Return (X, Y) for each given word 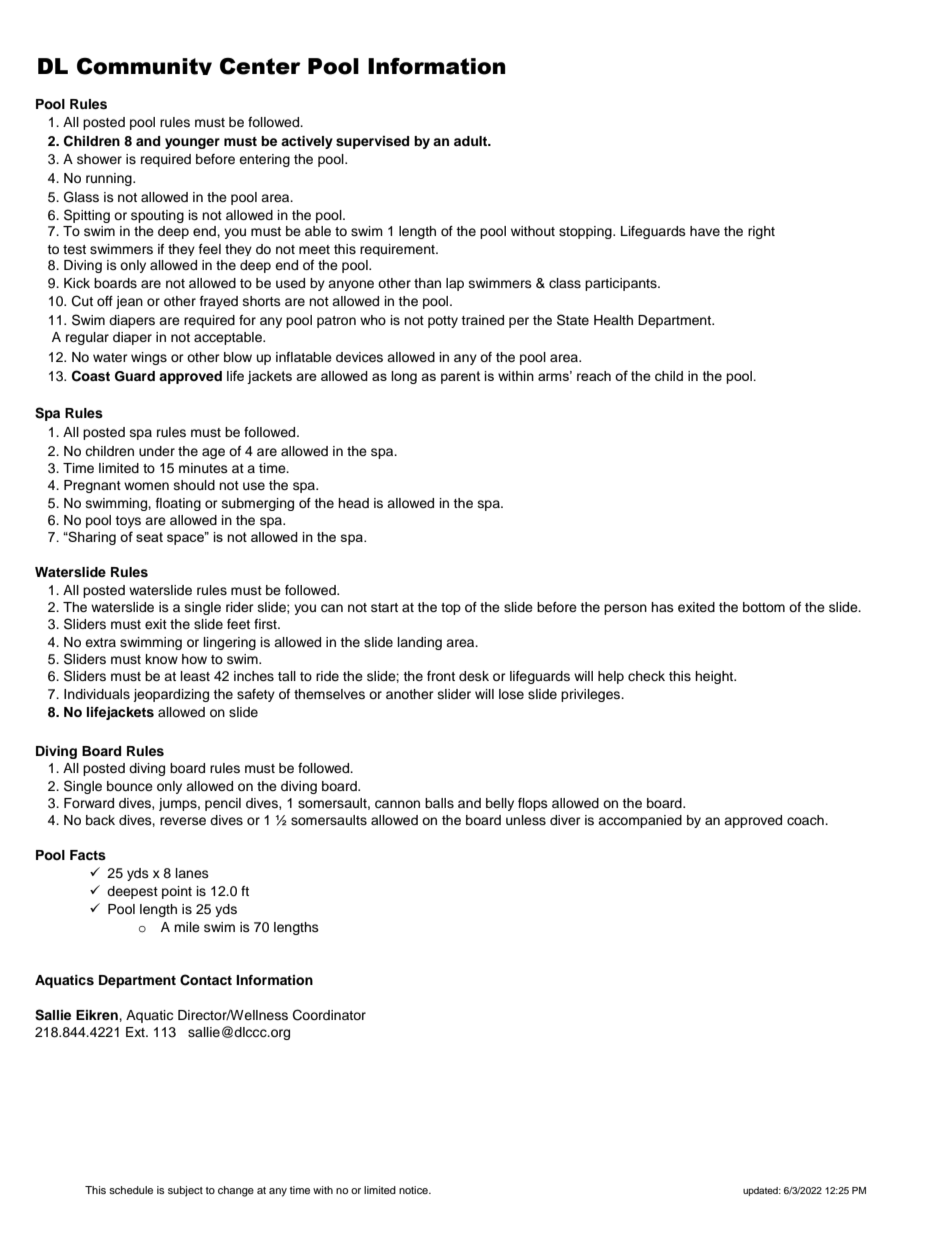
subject (185, 1191)
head (353, 503)
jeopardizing (171, 695)
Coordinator (329, 1015)
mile (187, 927)
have (705, 231)
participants (622, 284)
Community (144, 66)
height (715, 677)
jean (129, 302)
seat (149, 537)
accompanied (640, 821)
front (441, 676)
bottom (764, 607)
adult (472, 141)
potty (443, 322)
